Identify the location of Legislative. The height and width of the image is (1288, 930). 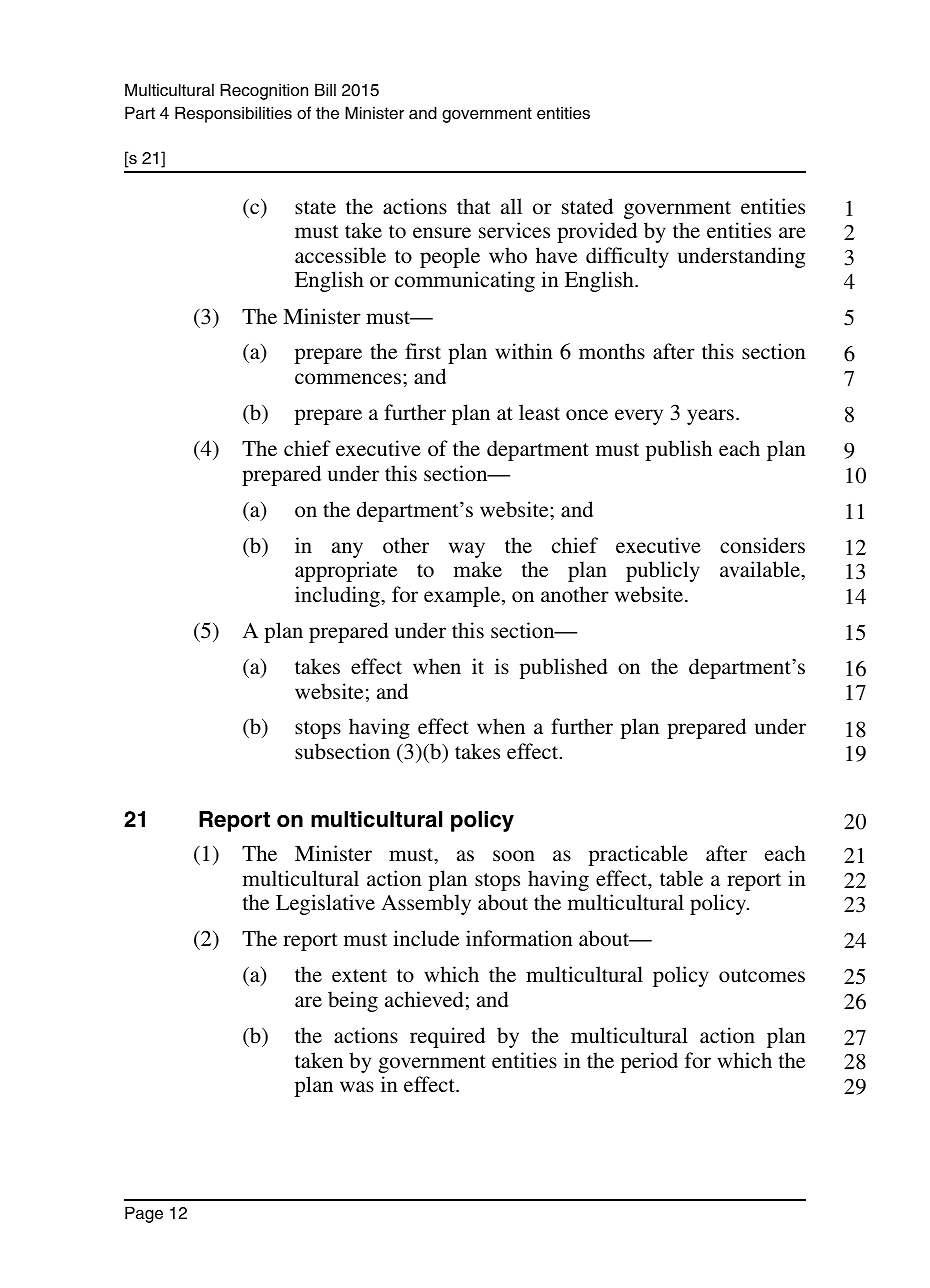
(325, 904).
